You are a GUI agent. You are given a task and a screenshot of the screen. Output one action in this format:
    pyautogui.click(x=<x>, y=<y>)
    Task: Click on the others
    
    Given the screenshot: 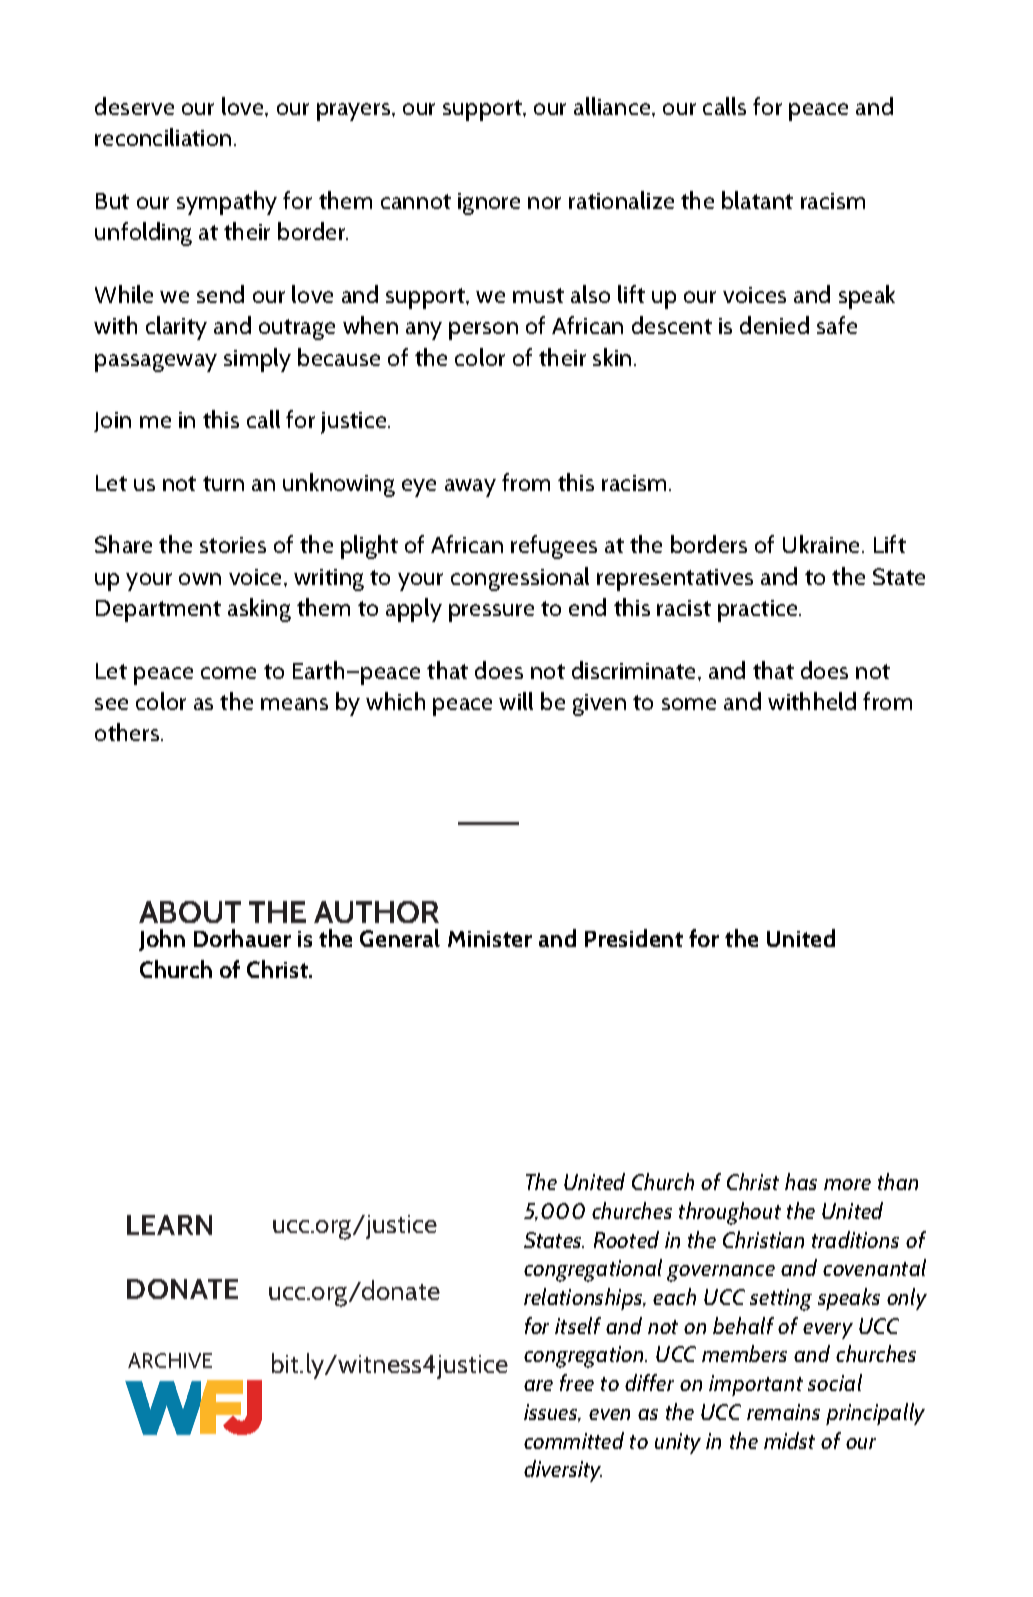 What is the action you would take?
    pyautogui.click(x=128, y=732)
